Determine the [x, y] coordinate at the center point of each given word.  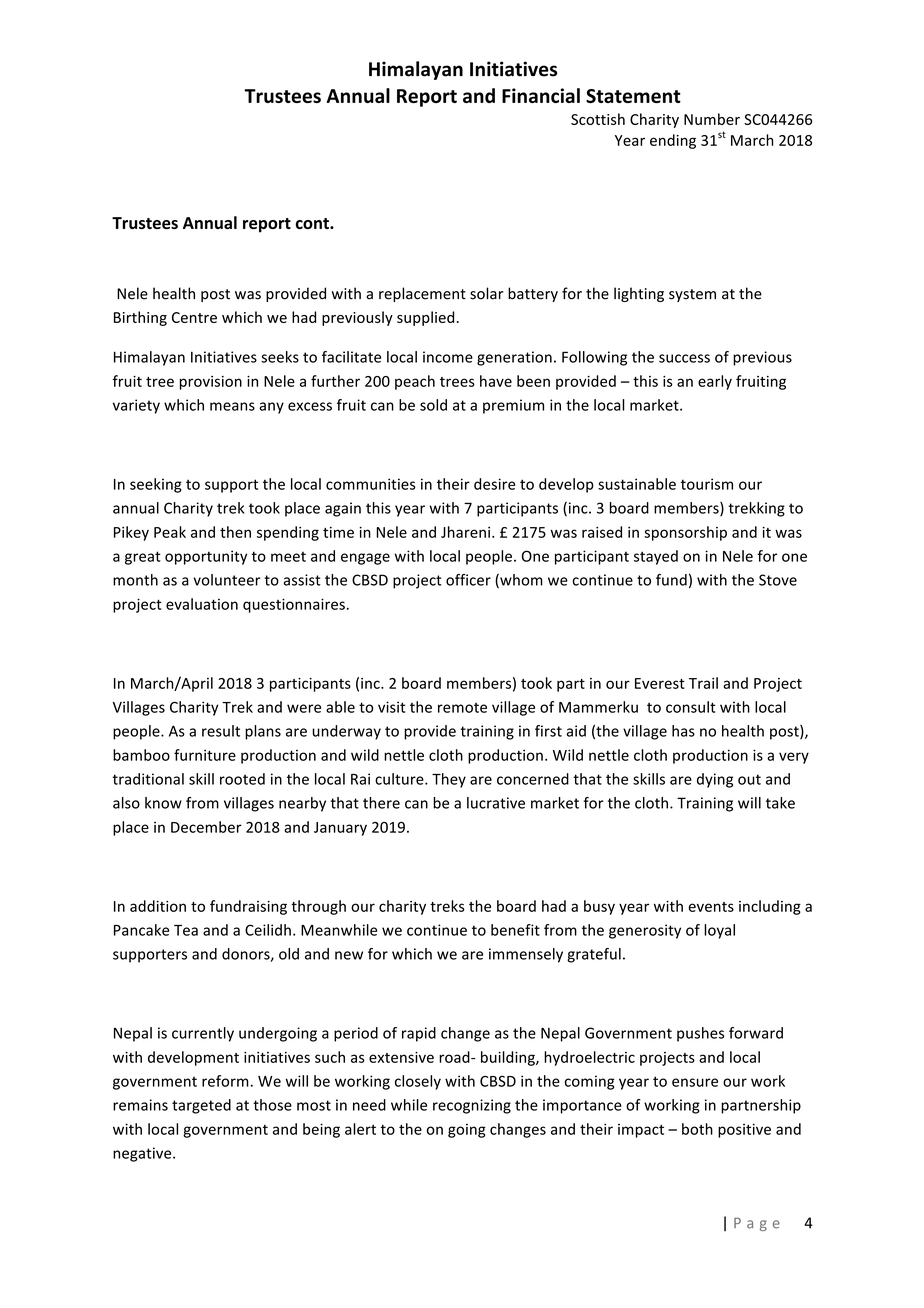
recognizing [472, 1106]
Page [757, 1224]
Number [712, 119]
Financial [541, 95]
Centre [194, 317]
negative [143, 1154]
